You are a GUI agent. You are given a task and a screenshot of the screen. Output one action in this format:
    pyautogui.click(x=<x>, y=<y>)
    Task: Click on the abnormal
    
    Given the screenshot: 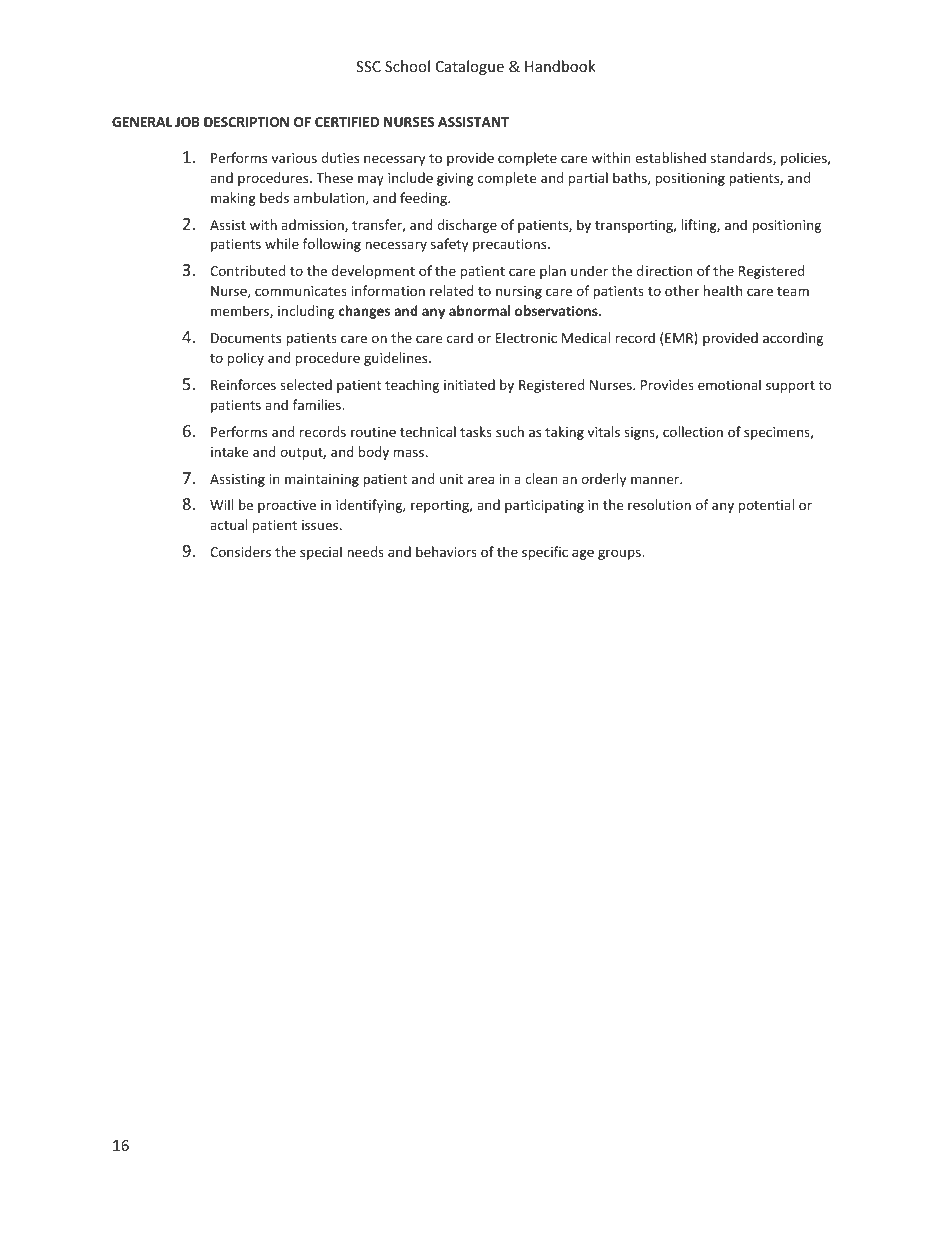 What is the action you would take?
    pyautogui.click(x=479, y=310)
